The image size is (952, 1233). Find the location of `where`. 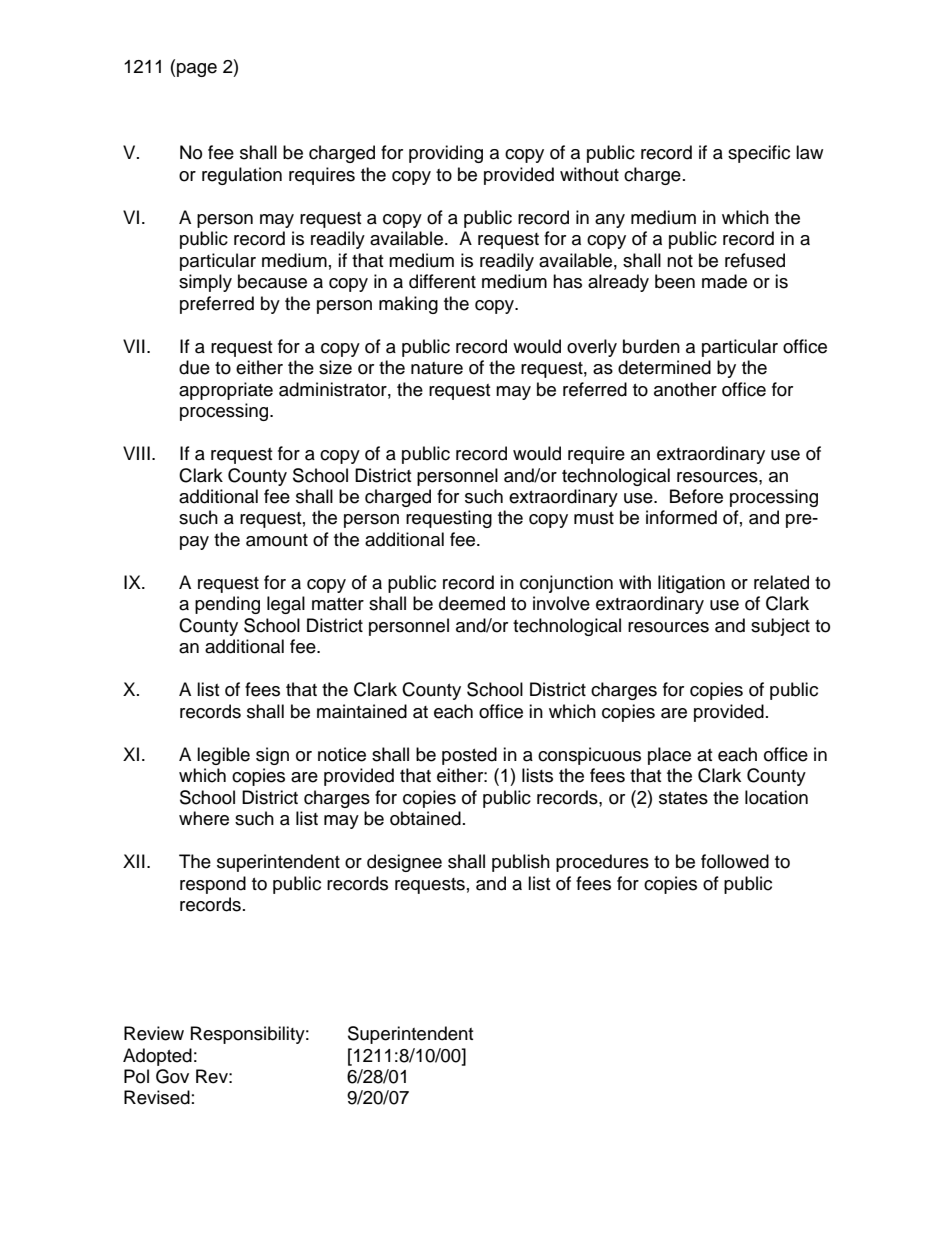

where is located at coordinates (204, 818).
